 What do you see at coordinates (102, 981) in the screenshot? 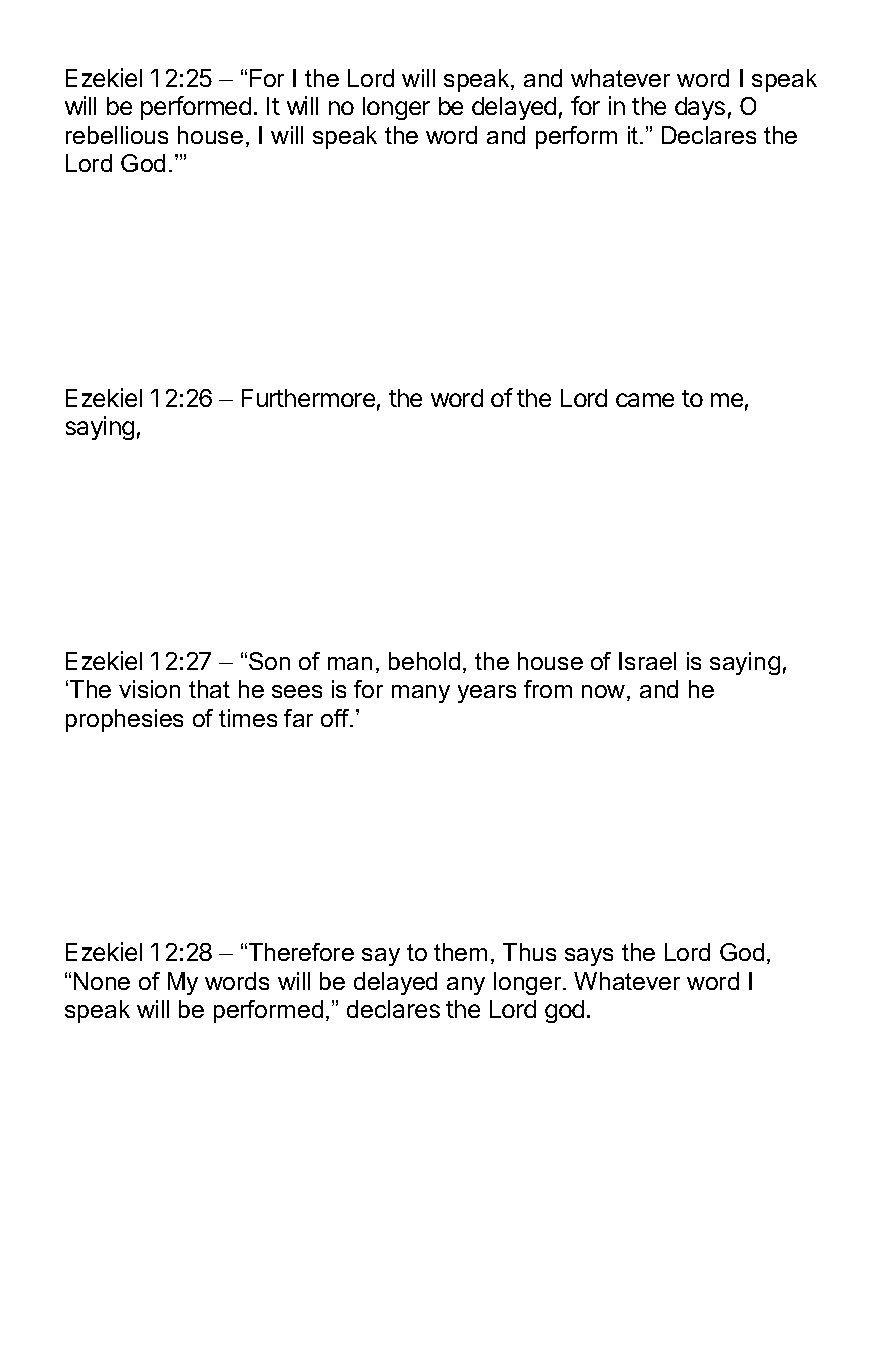
I see `None` at bounding box center [102, 981].
